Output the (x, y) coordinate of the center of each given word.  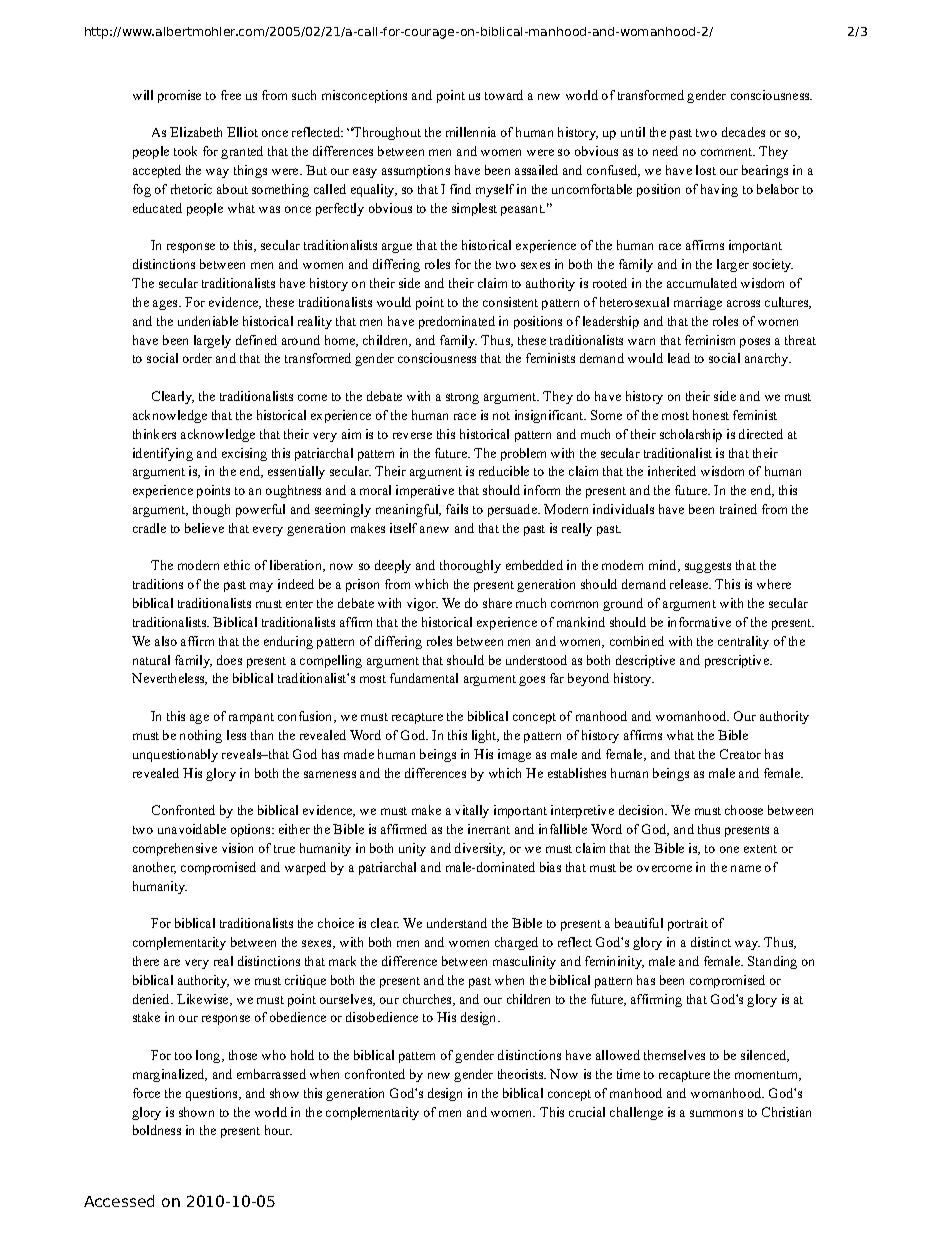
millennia (471, 132)
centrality (743, 642)
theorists (522, 1074)
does (229, 660)
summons (716, 1113)
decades (743, 132)
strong (462, 398)
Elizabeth (196, 132)
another (154, 868)
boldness (157, 1130)
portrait (688, 924)
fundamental (424, 678)
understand (457, 923)
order (197, 358)
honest (711, 415)
